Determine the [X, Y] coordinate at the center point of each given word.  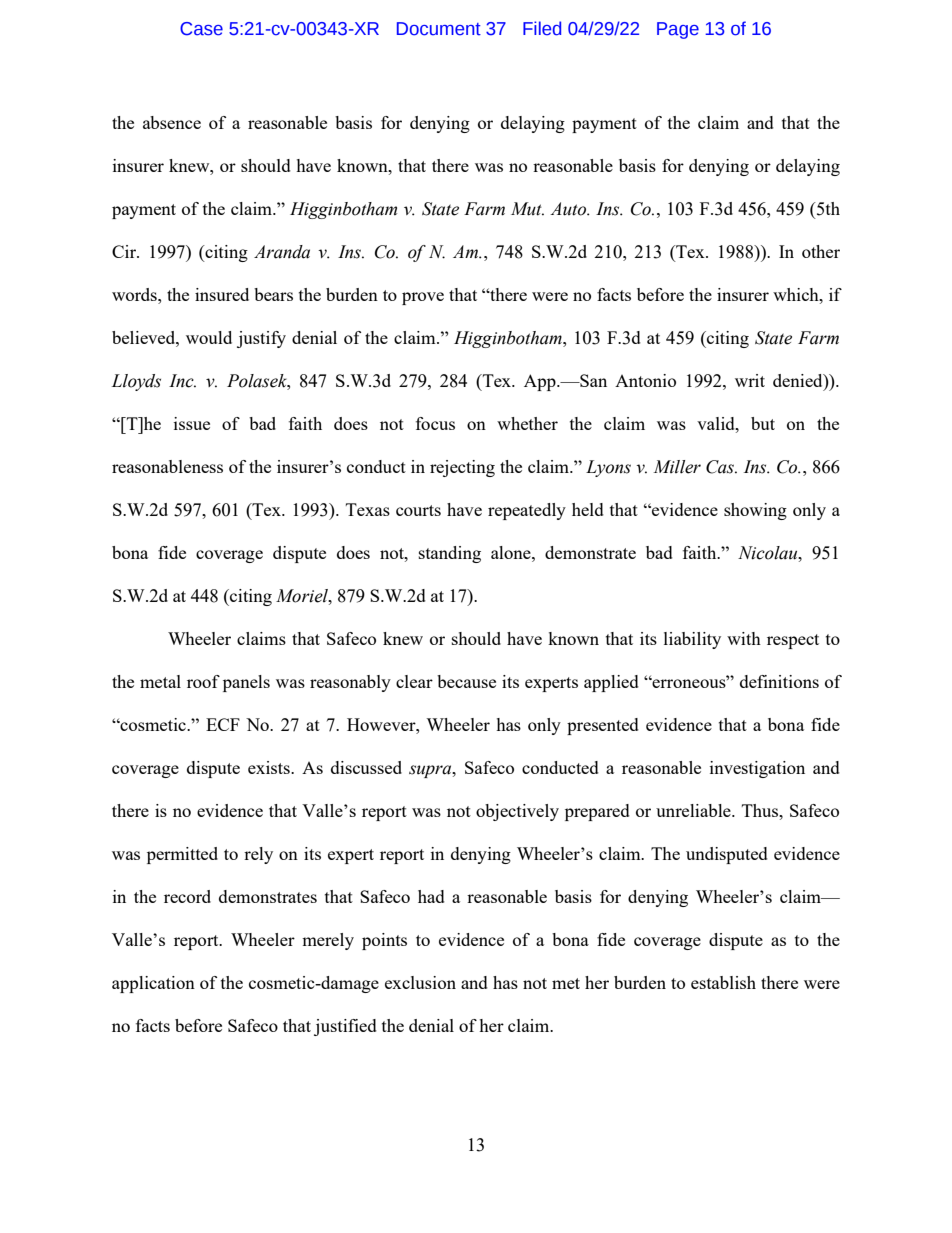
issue [192, 423]
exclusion [420, 982]
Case [201, 29]
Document [439, 29]
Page [678, 30]
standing [450, 554]
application [153, 984]
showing [755, 511]
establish [723, 982]
